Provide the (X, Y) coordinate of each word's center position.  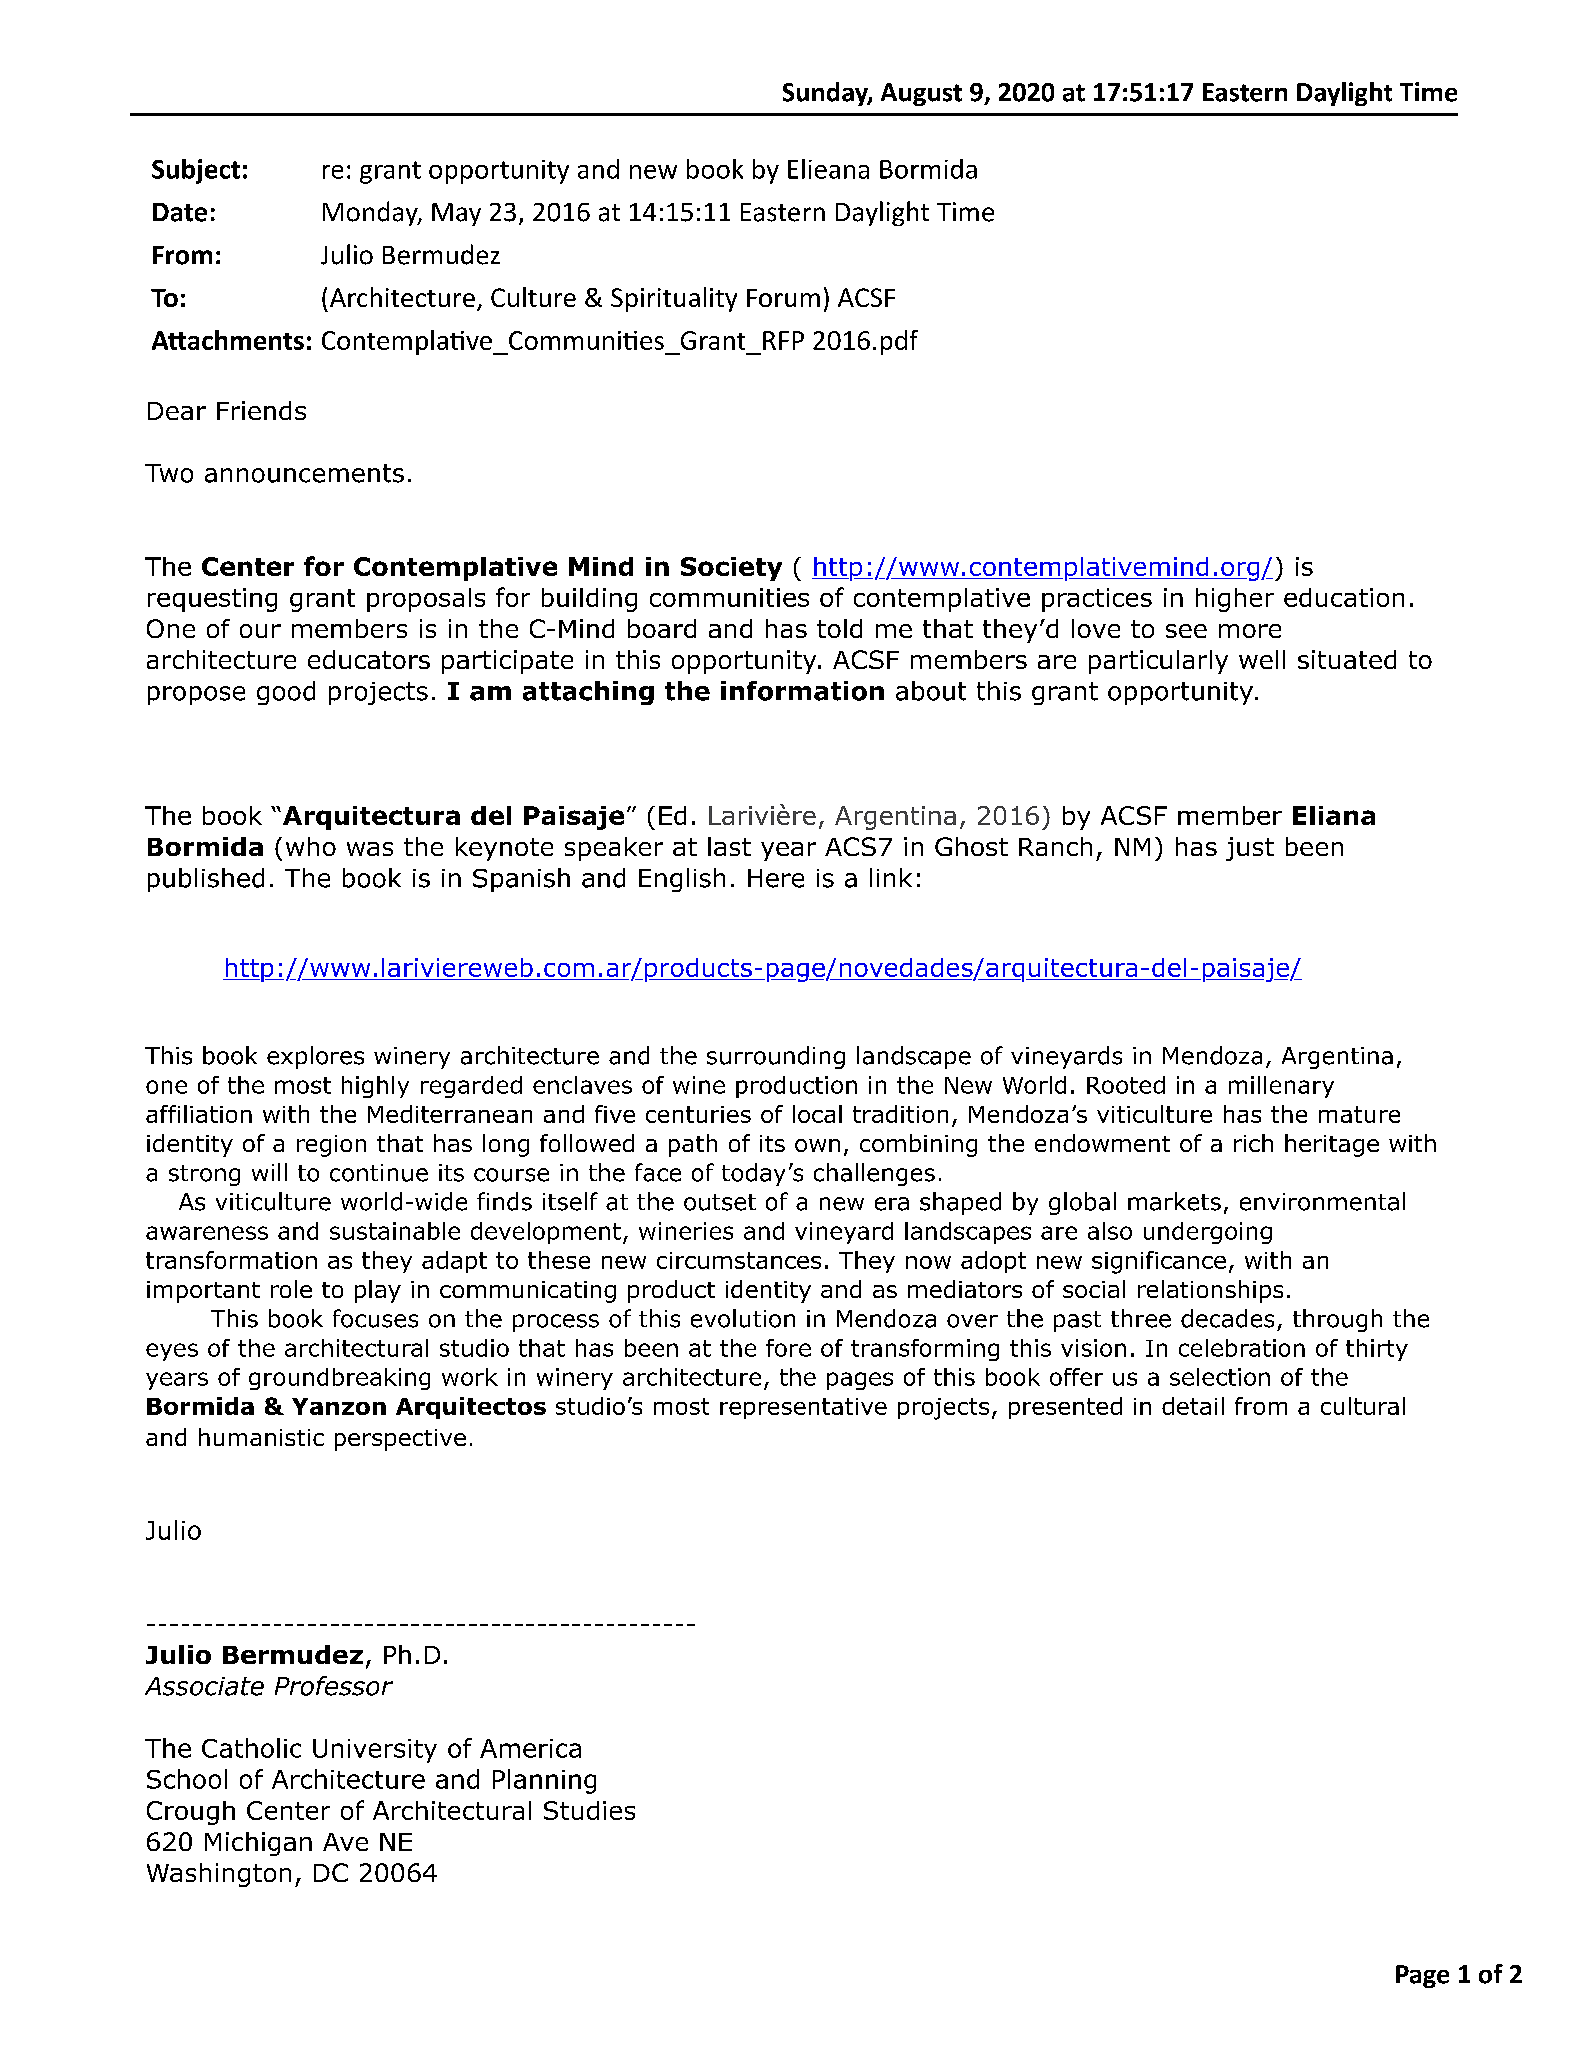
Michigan (258, 1844)
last (729, 846)
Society (731, 569)
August (921, 94)
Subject (196, 171)
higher (1235, 600)
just (1250, 849)
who (311, 846)
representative (803, 1408)
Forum (783, 298)
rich (1253, 1143)
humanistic (261, 1437)
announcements (304, 473)
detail (1193, 1406)
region (331, 1146)
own (817, 1145)
